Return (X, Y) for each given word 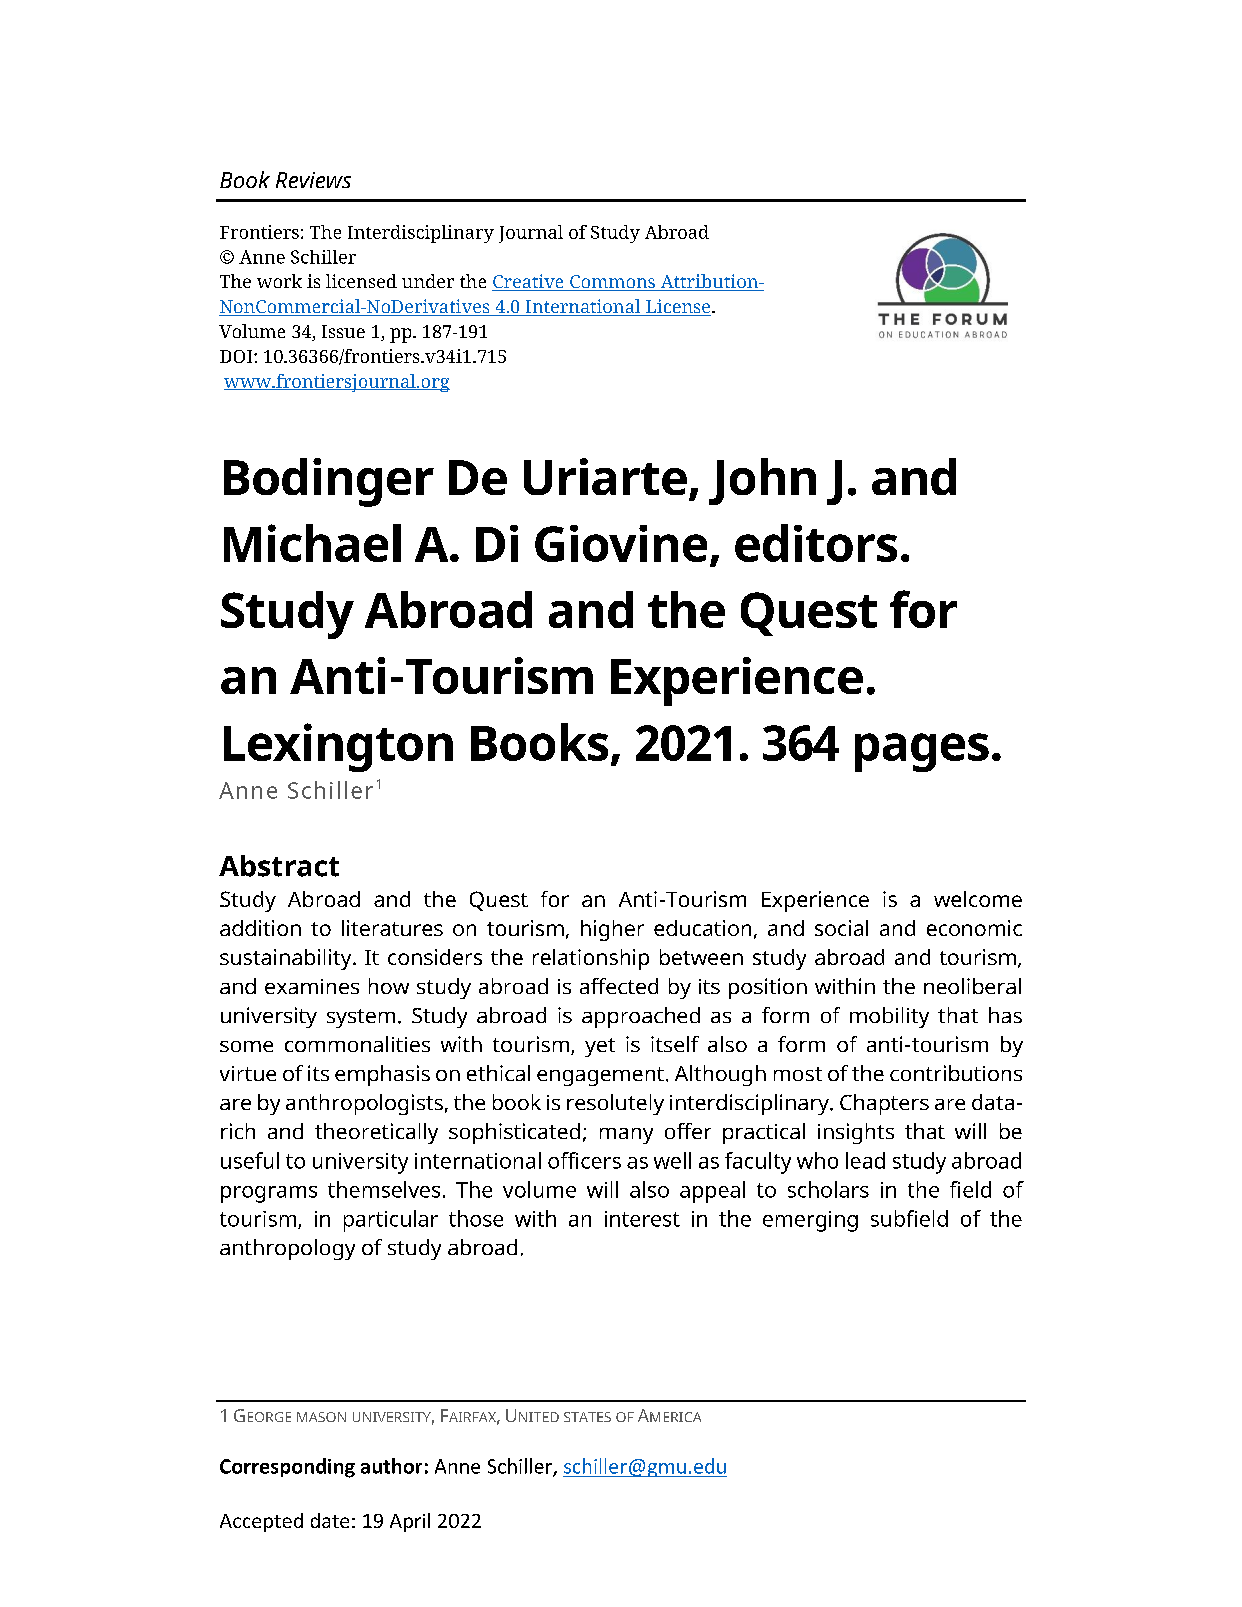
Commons (613, 283)
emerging (810, 1221)
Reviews (313, 180)
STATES (587, 1417)
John (762, 481)
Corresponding (287, 1468)
